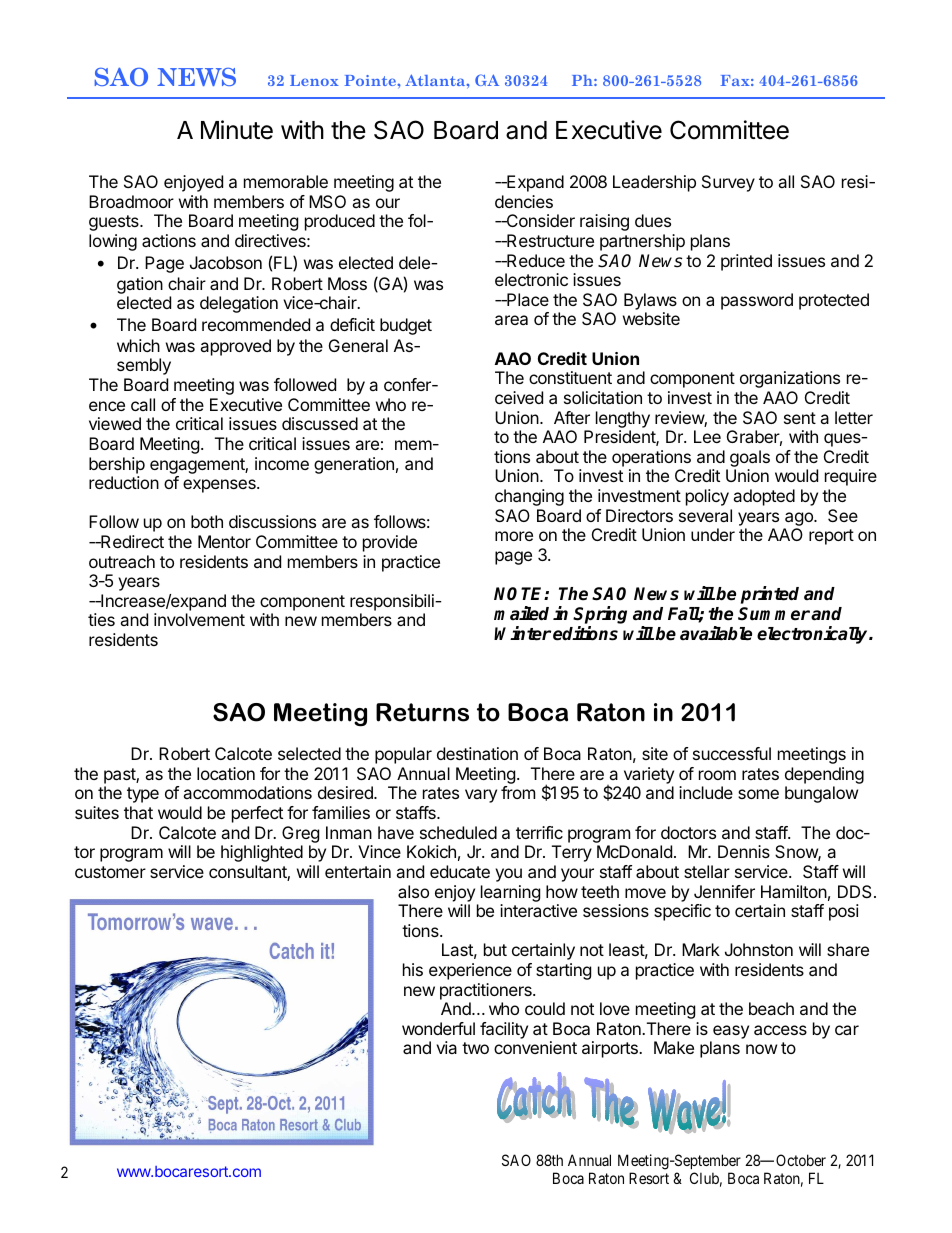 The image size is (952, 1233). I want to click on beach, so click(771, 1008).
